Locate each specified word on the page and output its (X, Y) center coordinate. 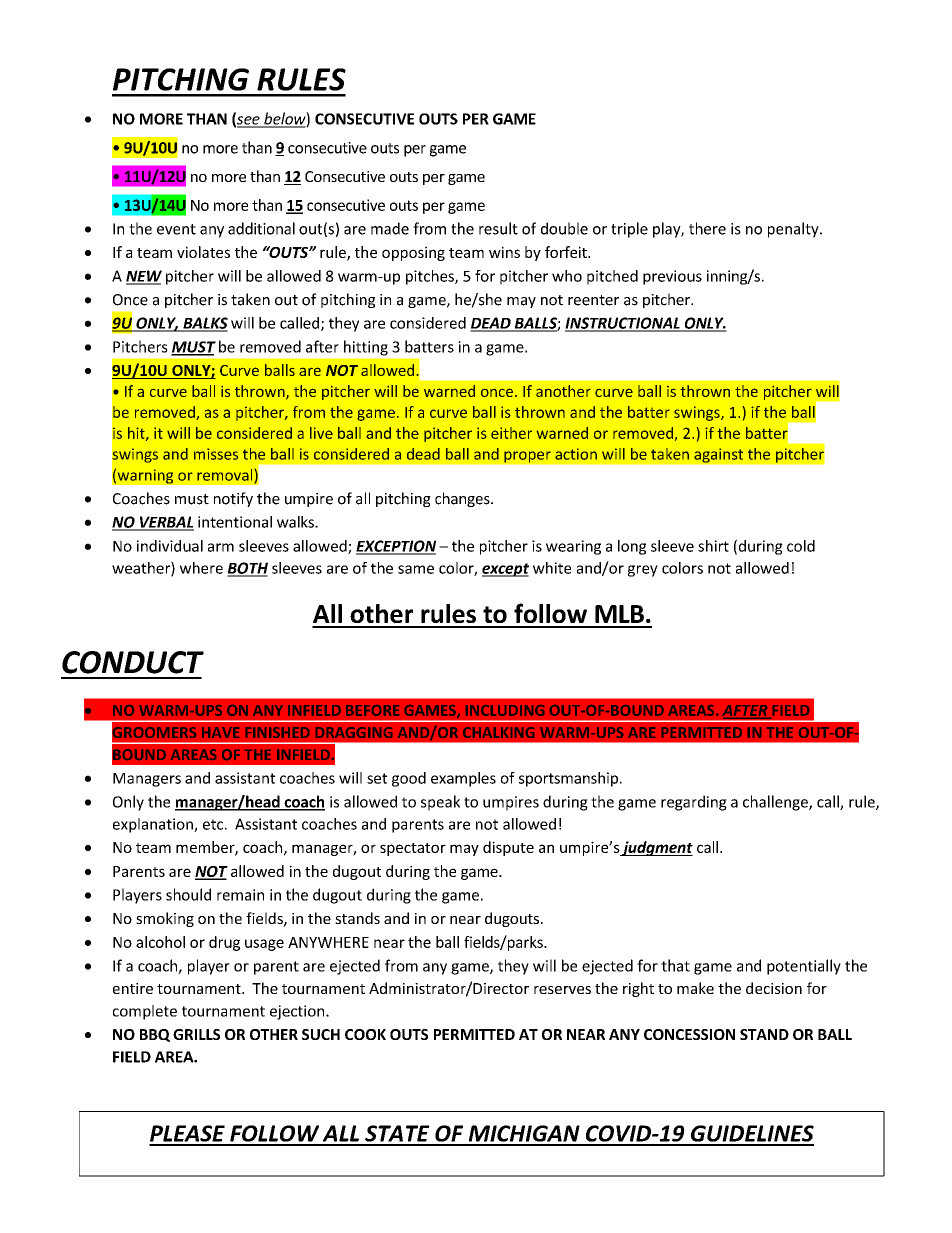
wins (504, 252)
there (707, 228)
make (695, 988)
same (416, 569)
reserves (562, 990)
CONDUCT (133, 662)
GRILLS (196, 1034)
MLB (619, 614)
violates (203, 252)
